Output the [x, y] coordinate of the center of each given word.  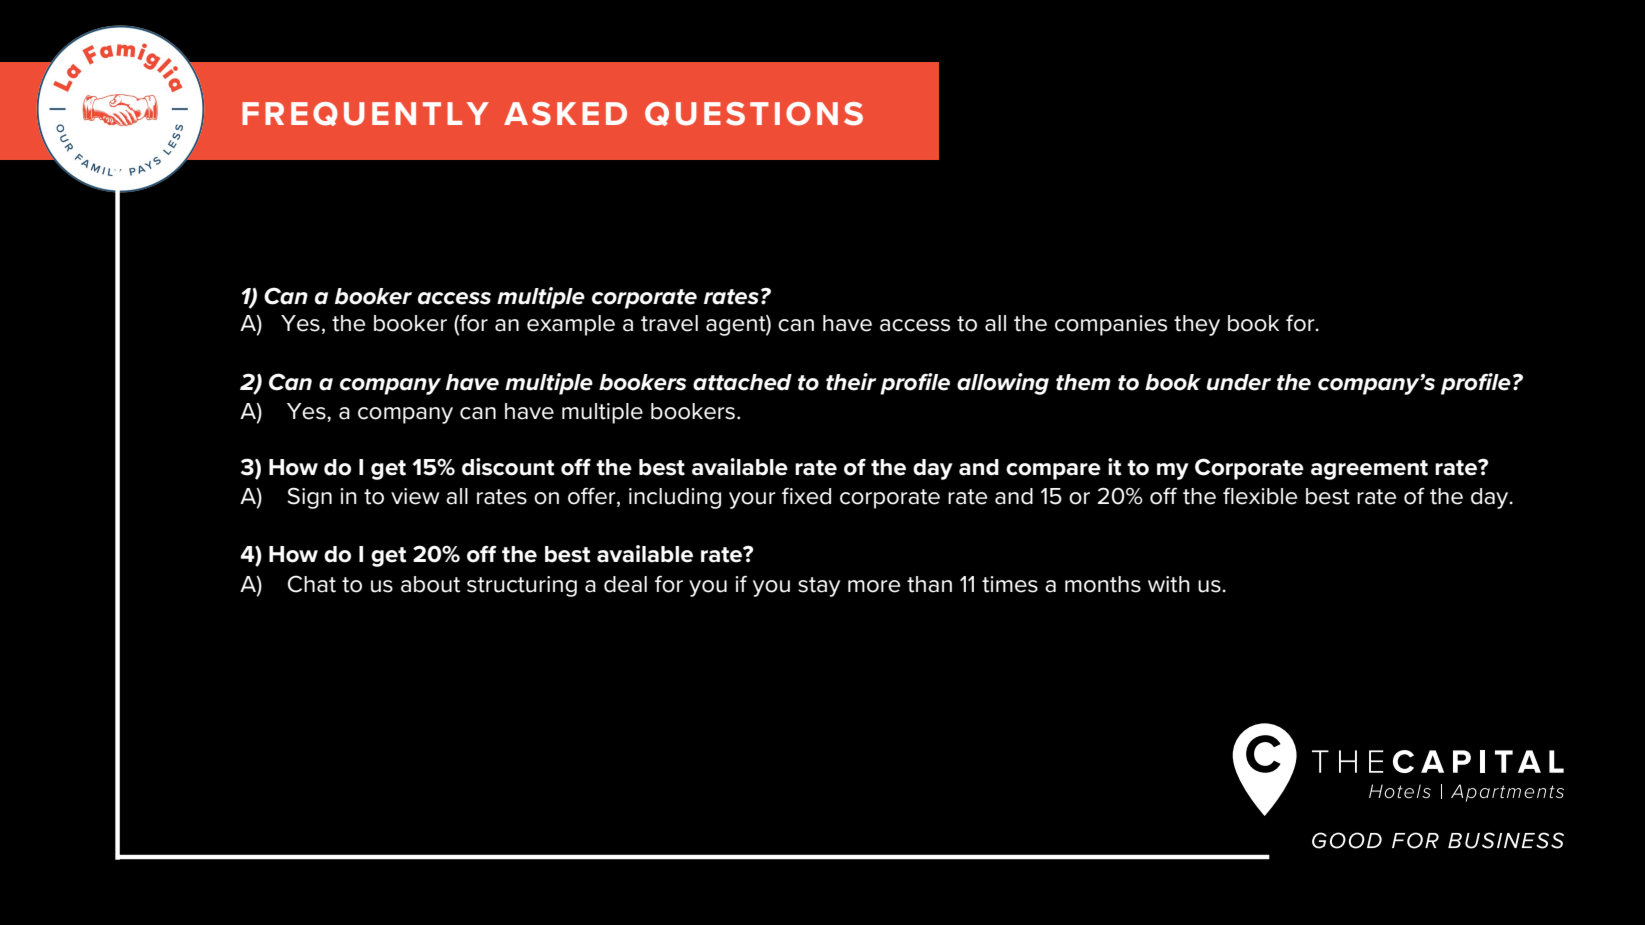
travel [669, 323]
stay [819, 587]
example [571, 325]
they [1197, 325]
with [1169, 584]
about [430, 584]
